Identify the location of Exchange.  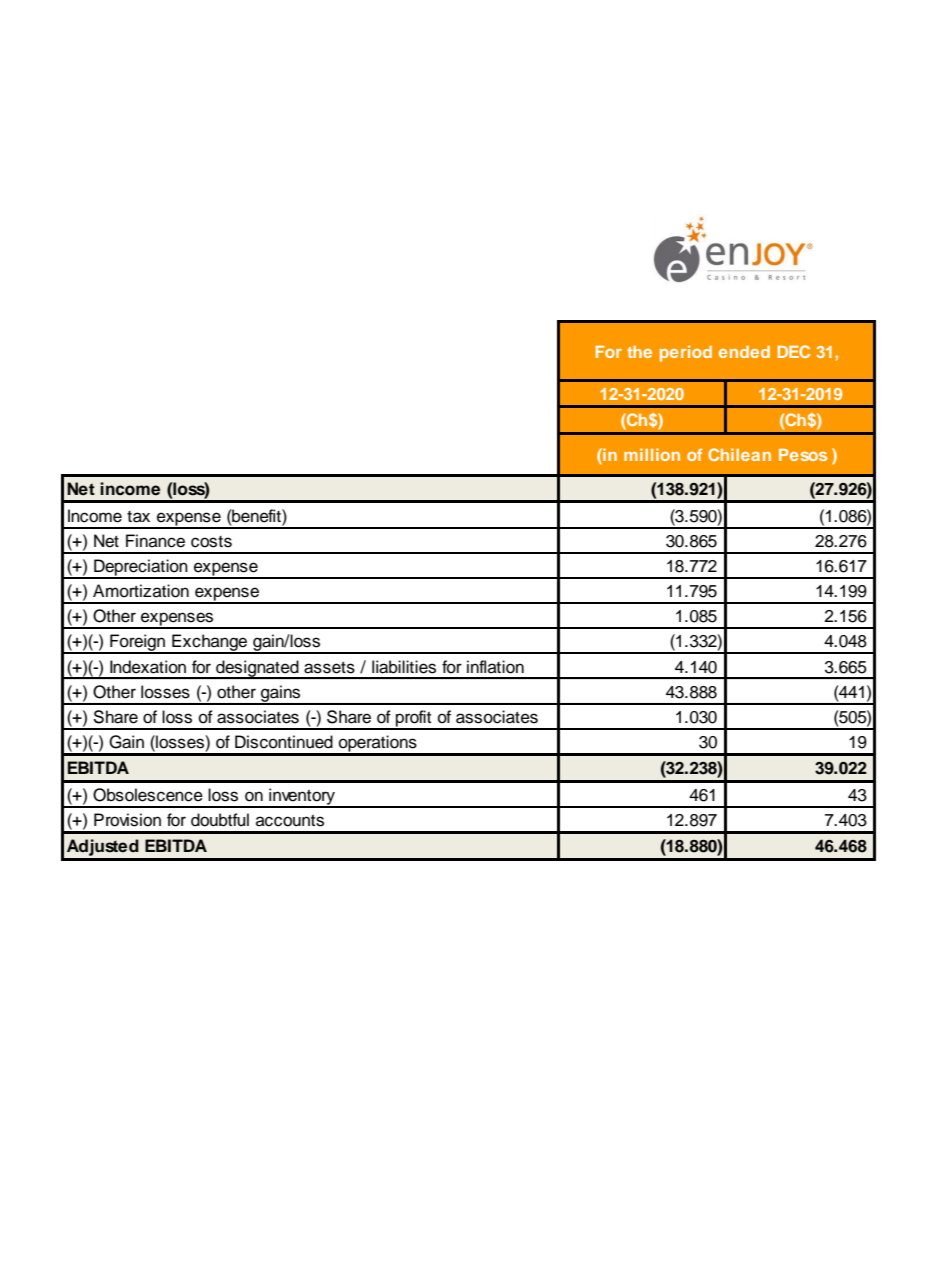
(210, 644).
